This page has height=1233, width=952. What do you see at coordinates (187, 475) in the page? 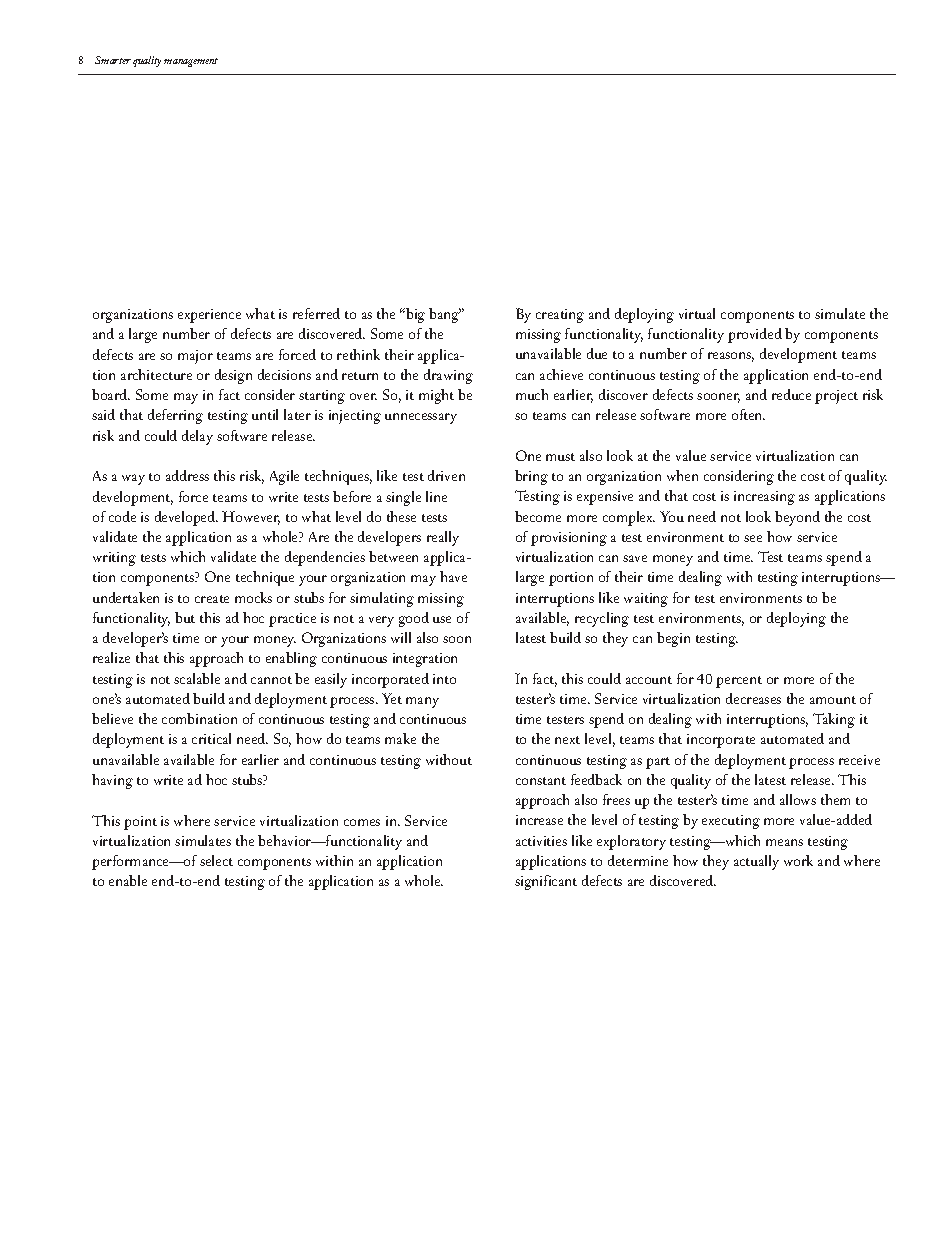
I see `address` at bounding box center [187, 475].
